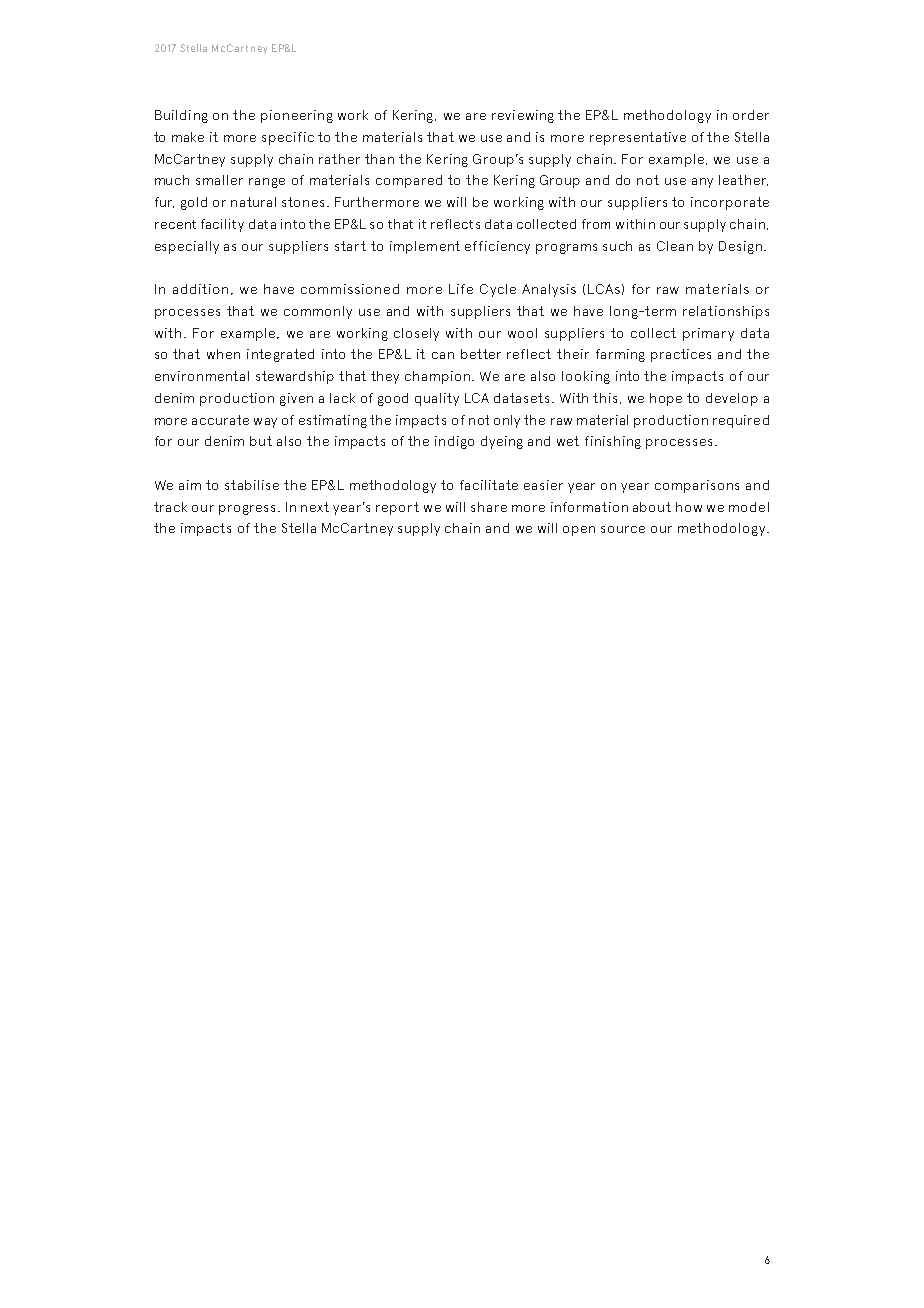 The image size is (924, 1308). What do you see at coordinates (638, 138) in the screenshot?
I see `representative` at bounding box center [638, 138].
